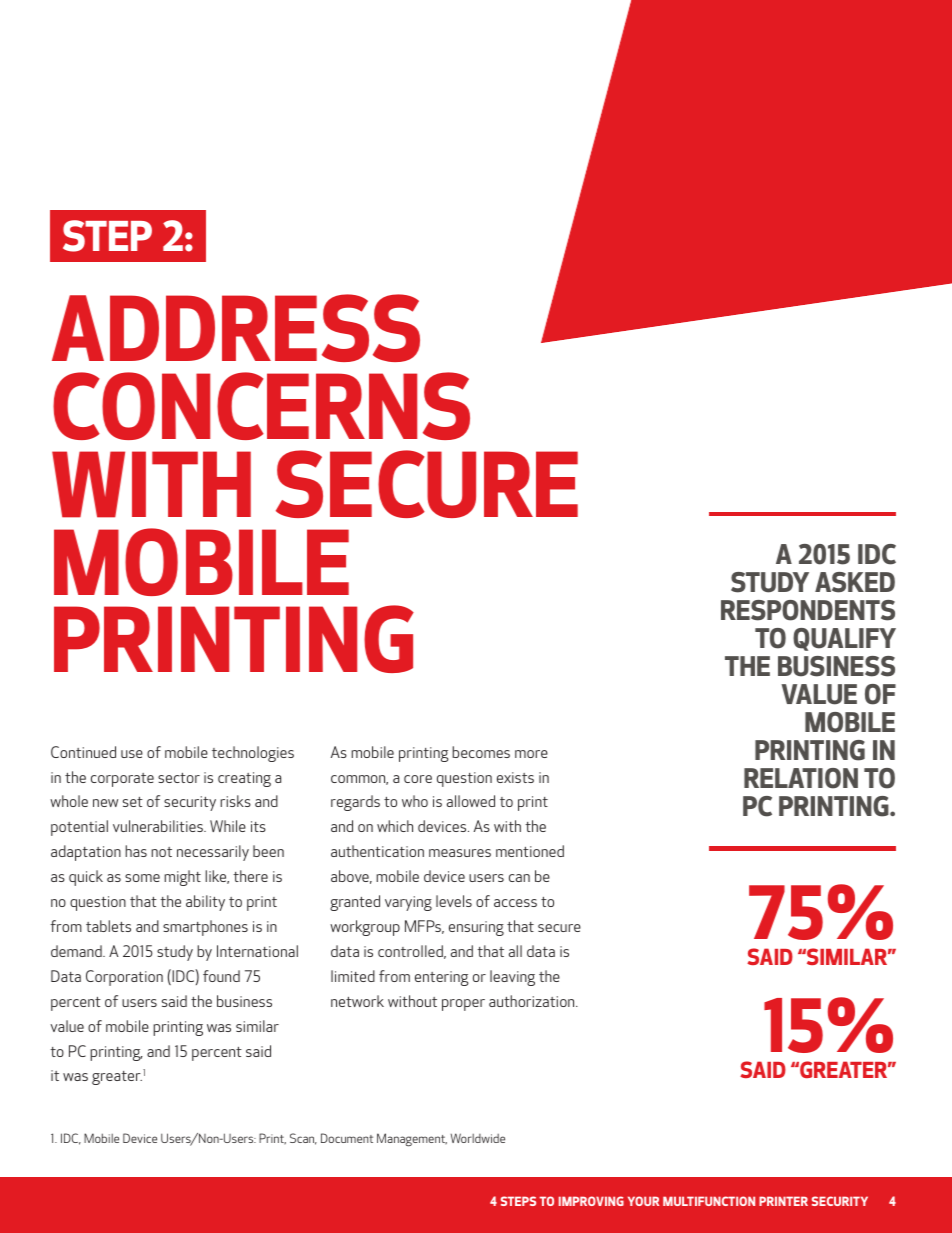 The height and width of the image is (1233, 952). Describe the element at coordinates (454, 901) in the image. I see `levels` at that location.
